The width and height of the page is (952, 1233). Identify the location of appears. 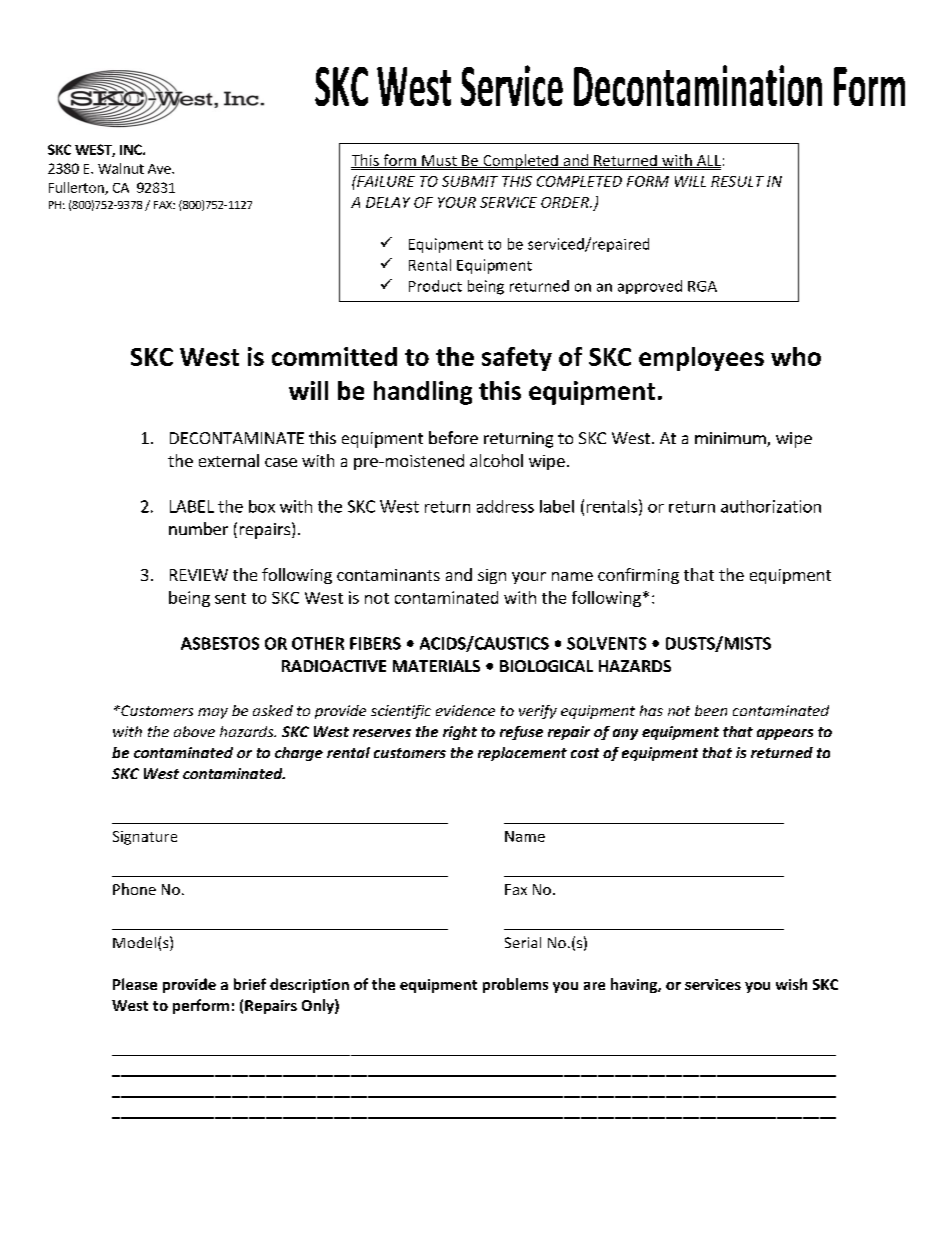
(785, 734).
